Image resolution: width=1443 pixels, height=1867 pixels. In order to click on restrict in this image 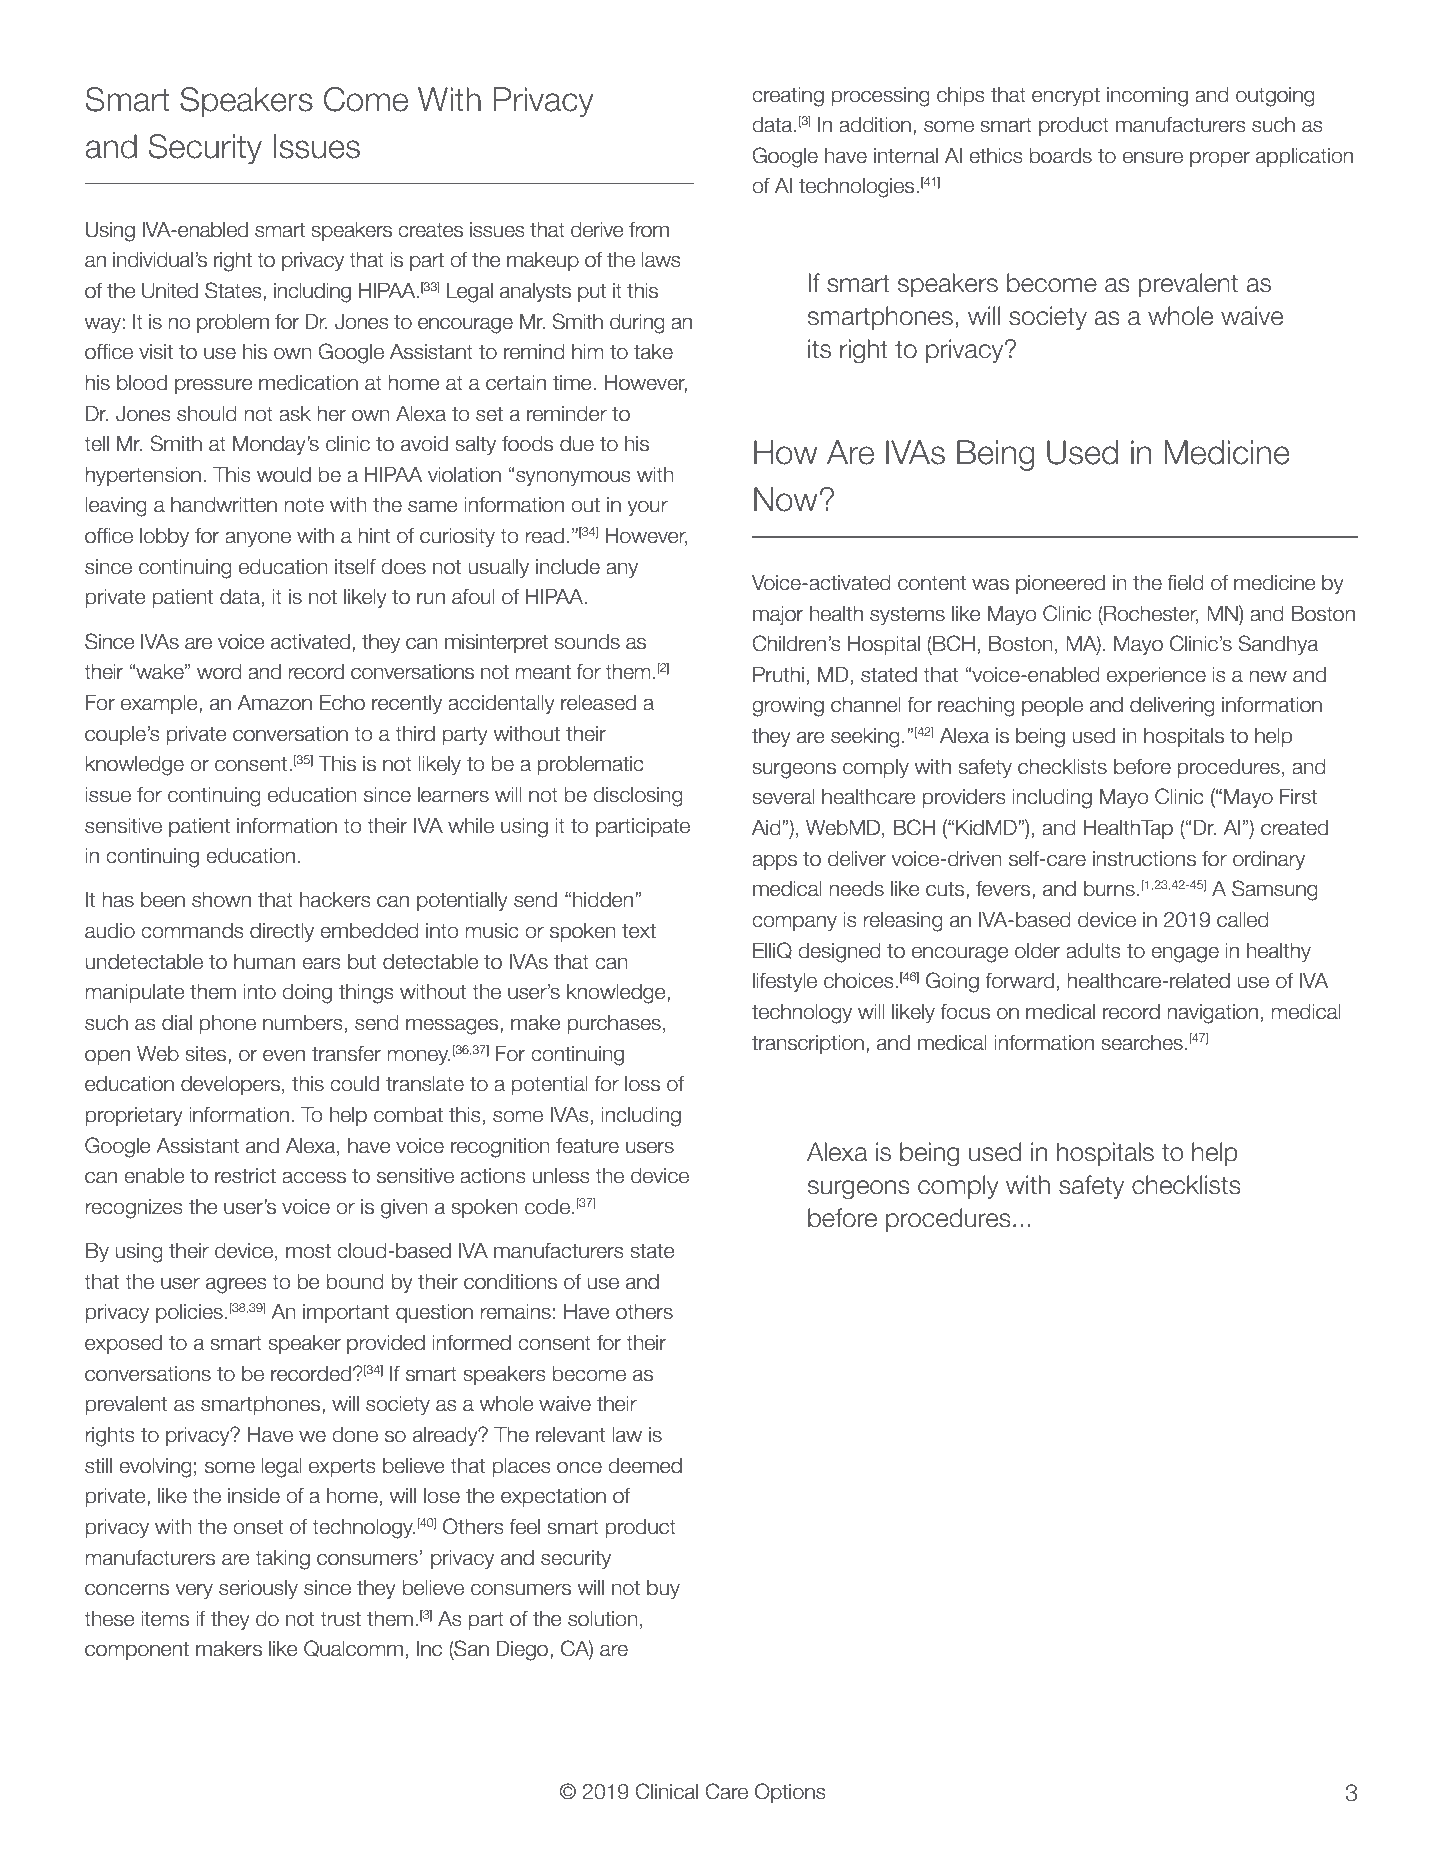, I will do `click(245, 1176)`.
